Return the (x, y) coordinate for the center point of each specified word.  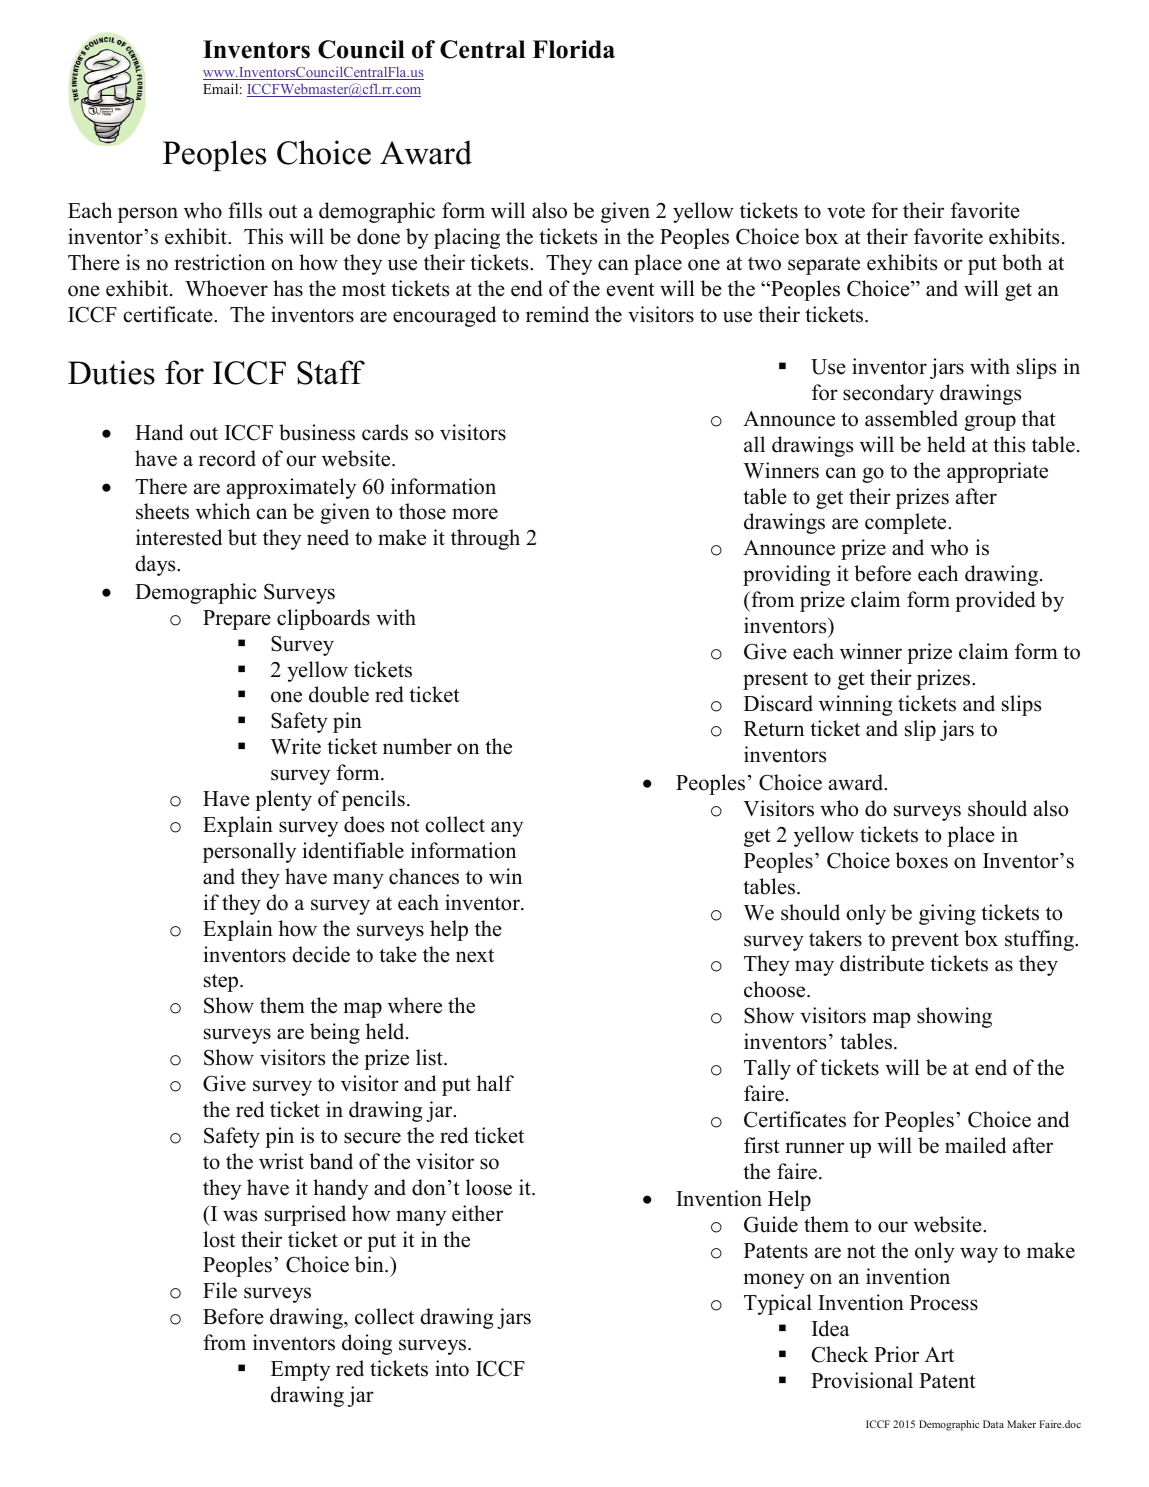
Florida (573, 49)
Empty (300, 1371)
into (452, 1368)
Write (296, 746)
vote (846, 212)
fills (245, 210)
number (417, 746)
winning (855, 705)
